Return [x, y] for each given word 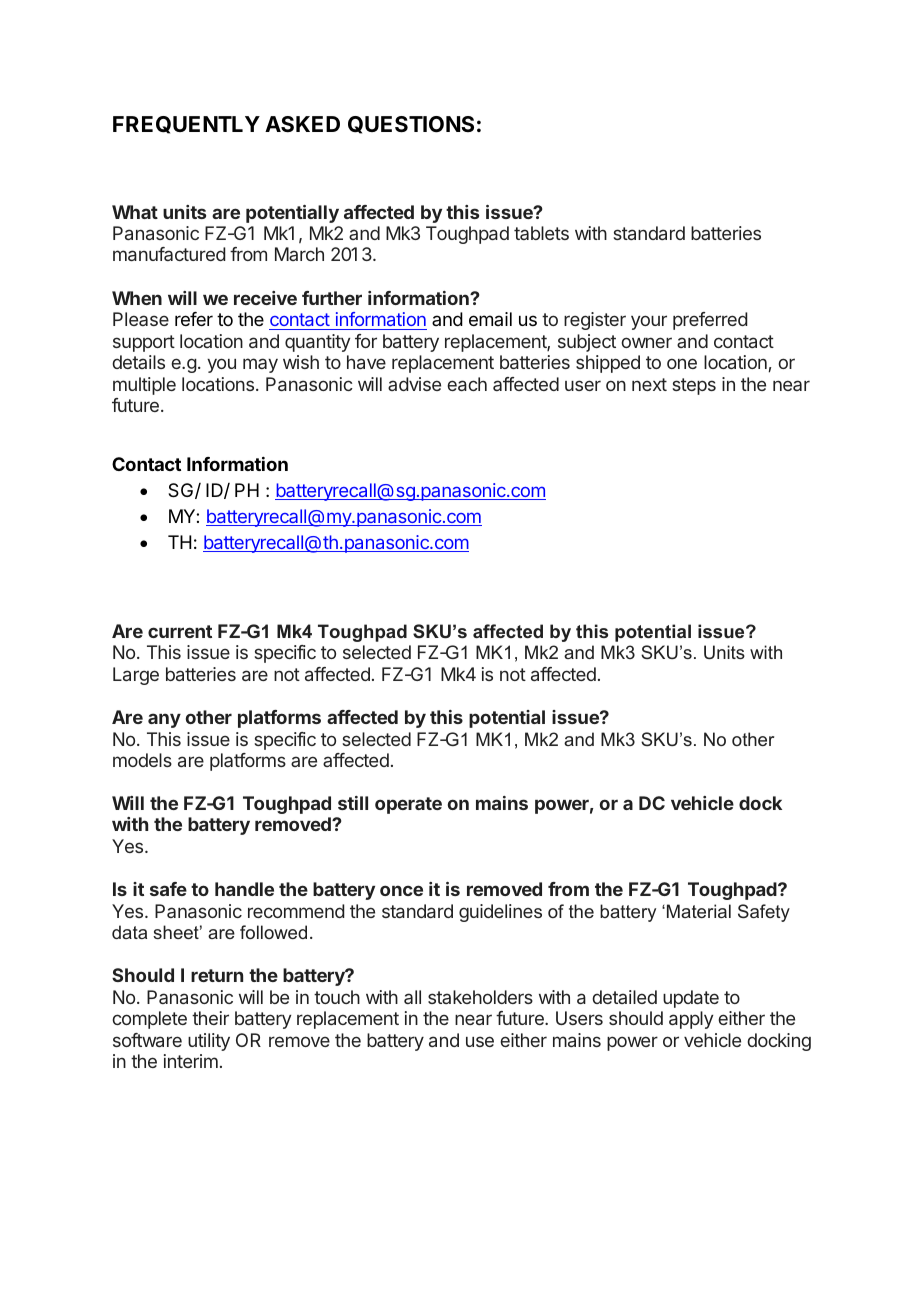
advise [414, 384]
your [649, 322]
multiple [144, 386]
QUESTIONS [411, 125]
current [180, 631]
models [142, 760]
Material [699, 911]
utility [209, 1042]
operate [408, 805]
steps [694, 386]
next [649, 384]
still [353, 803]
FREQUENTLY [186, 125]
